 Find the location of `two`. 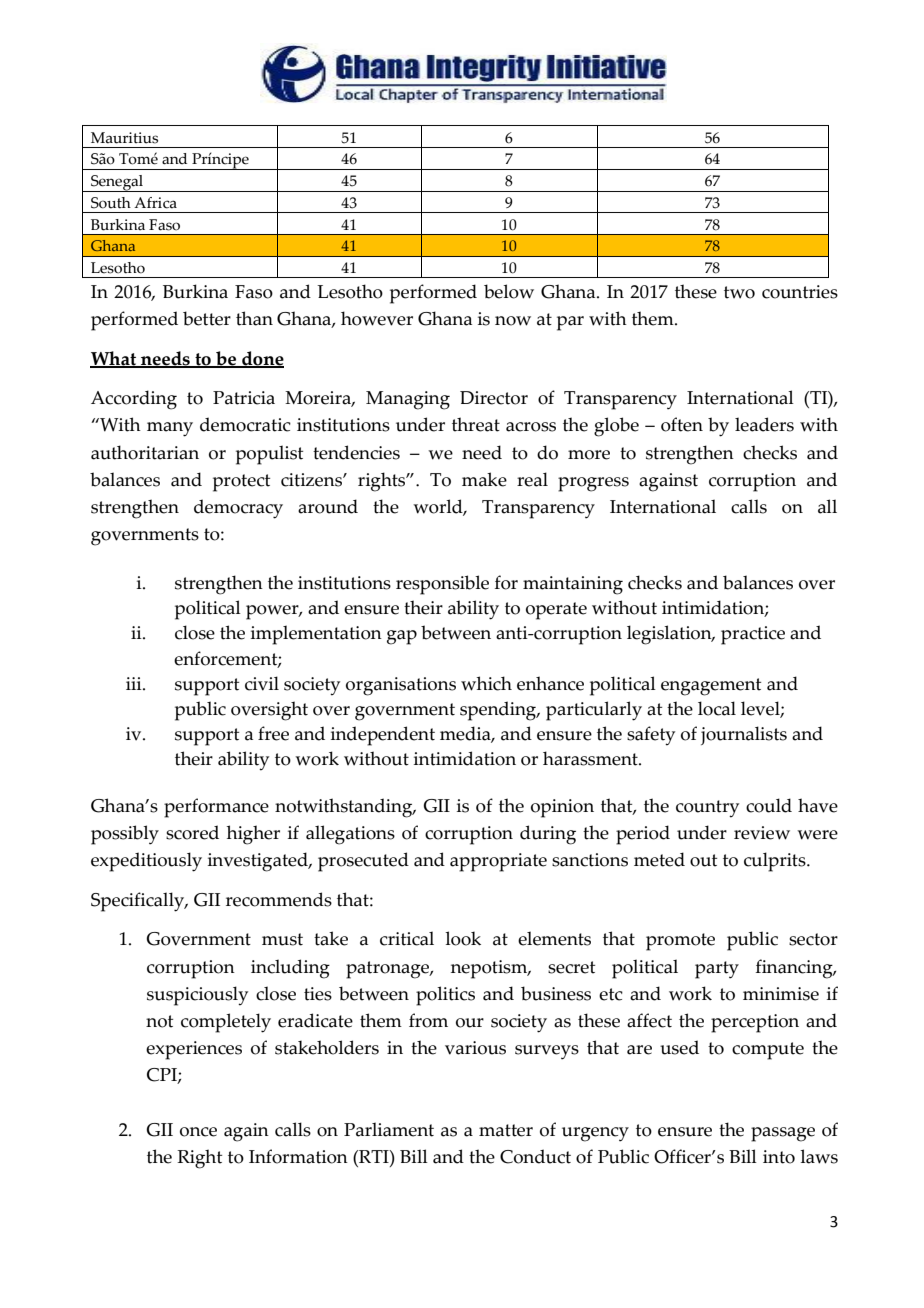

two is located at coordinates (739, 292).
